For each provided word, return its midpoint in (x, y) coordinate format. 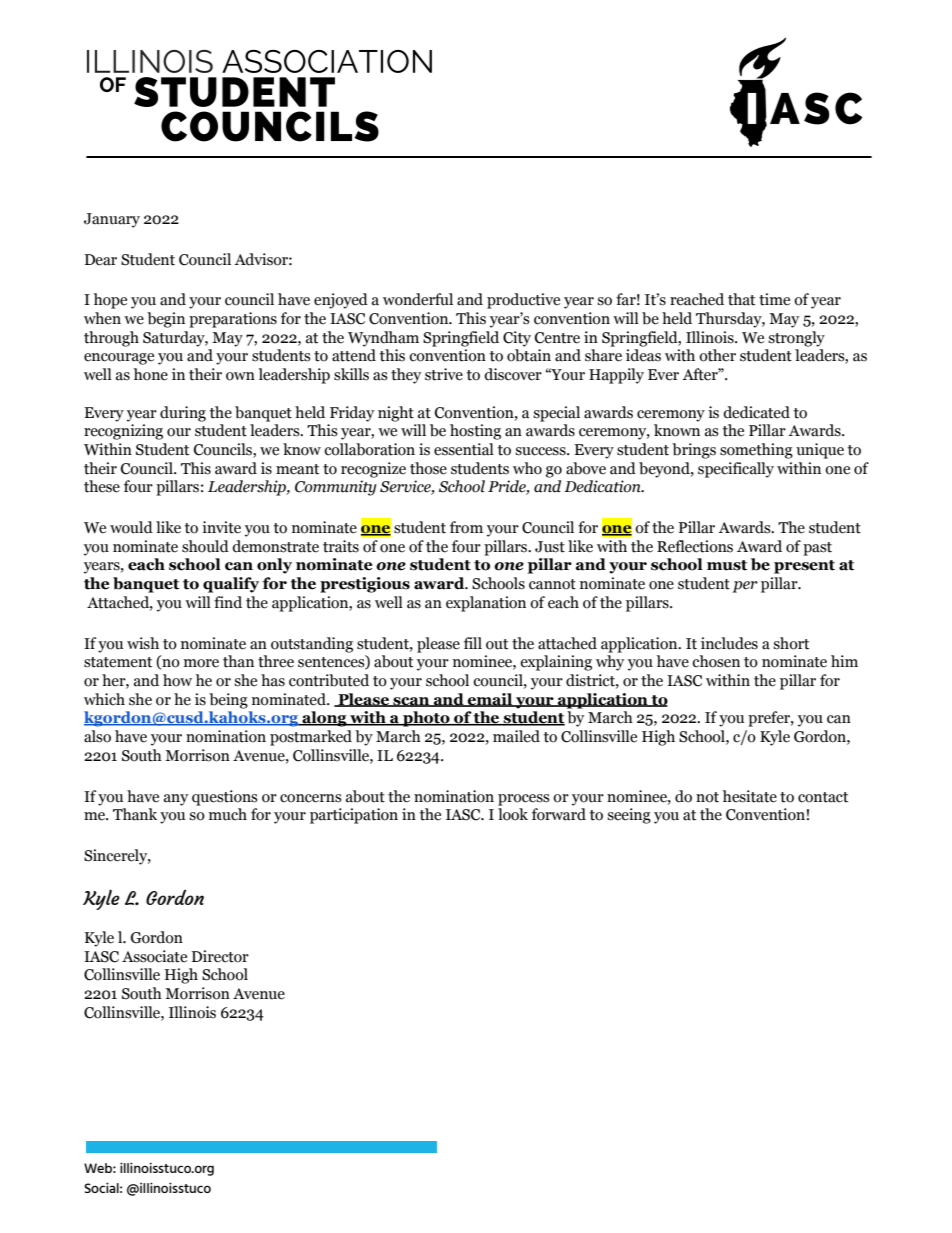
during (183, 414)
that (741, 299)
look (513, 814)
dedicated (756, 412)
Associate (154, 956)
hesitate (750, 796)
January (112, 220)
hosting (475, 432)
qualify (231, 585)
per (745, 587)
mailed (516, 736)
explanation (486, 604)
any (176, 800)
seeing (629, 816)
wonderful (418, 299)
